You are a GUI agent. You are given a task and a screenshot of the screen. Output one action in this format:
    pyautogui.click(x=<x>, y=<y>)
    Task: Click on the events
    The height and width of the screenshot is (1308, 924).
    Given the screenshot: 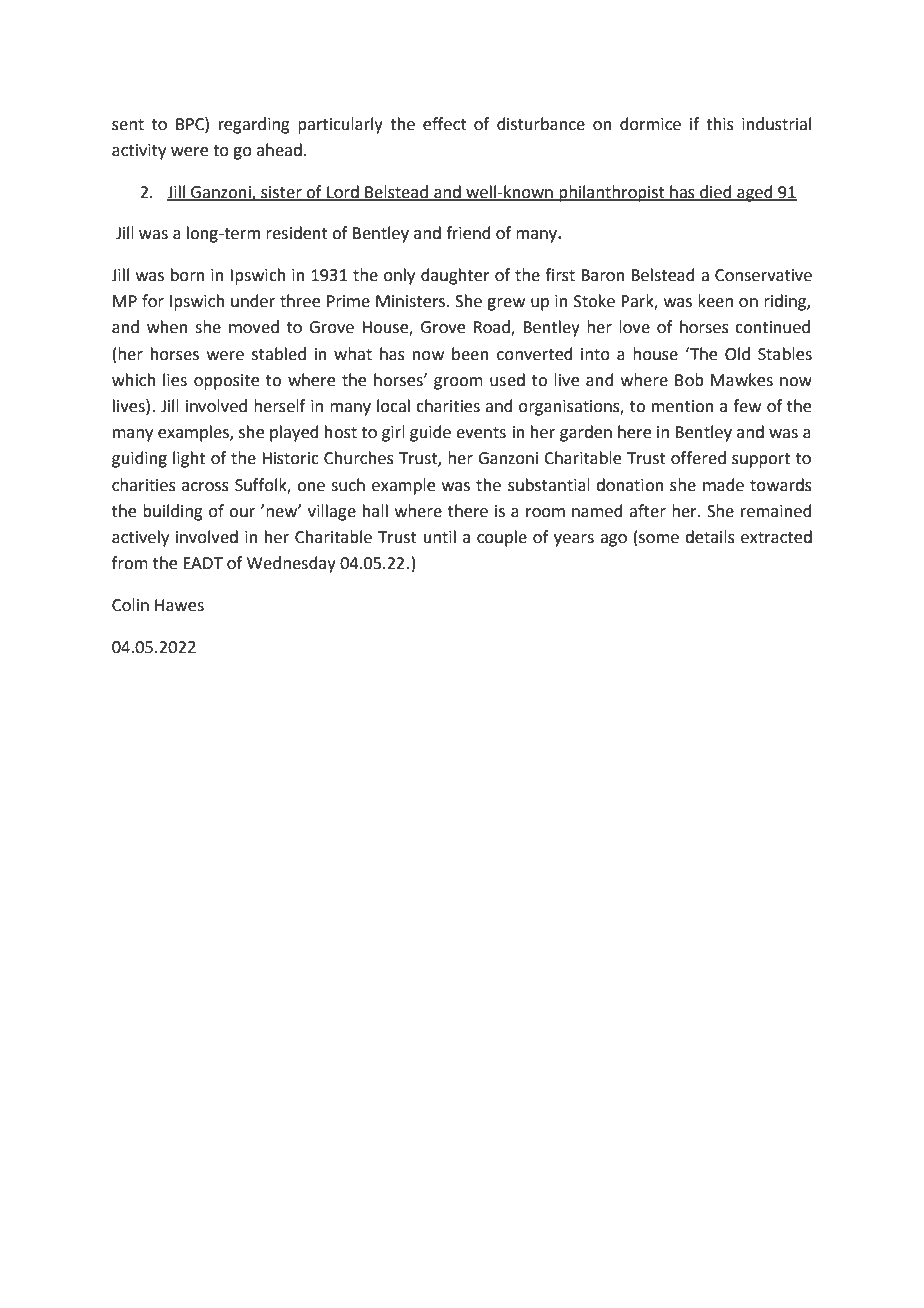 What is the action you would take?
    pyautogui.click(x=481, y=433)
